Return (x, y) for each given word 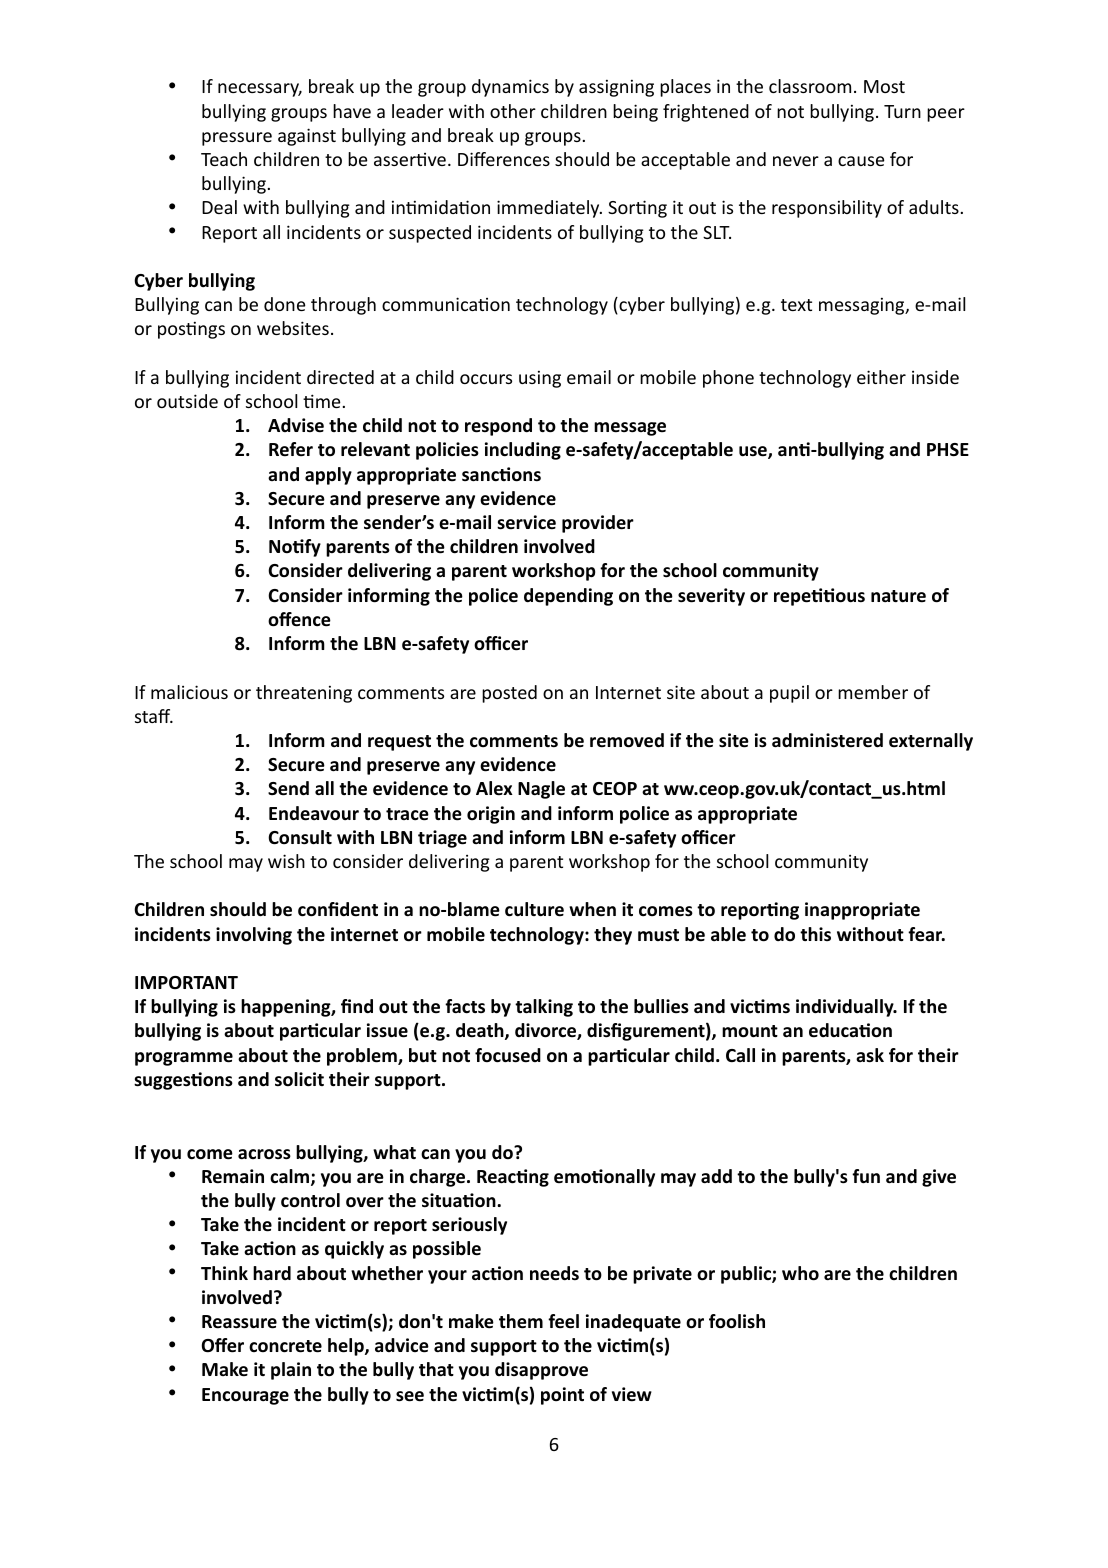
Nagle (541, 790)
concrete (285, 1346)
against (307, 137)
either (881, 377)
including (523, 451)
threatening (304, 694)
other (513, 111)
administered (827, 740)
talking (544, 1008)
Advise (296, 425)
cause (861, 161)
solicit (299, 1079)
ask (870, 1055)
